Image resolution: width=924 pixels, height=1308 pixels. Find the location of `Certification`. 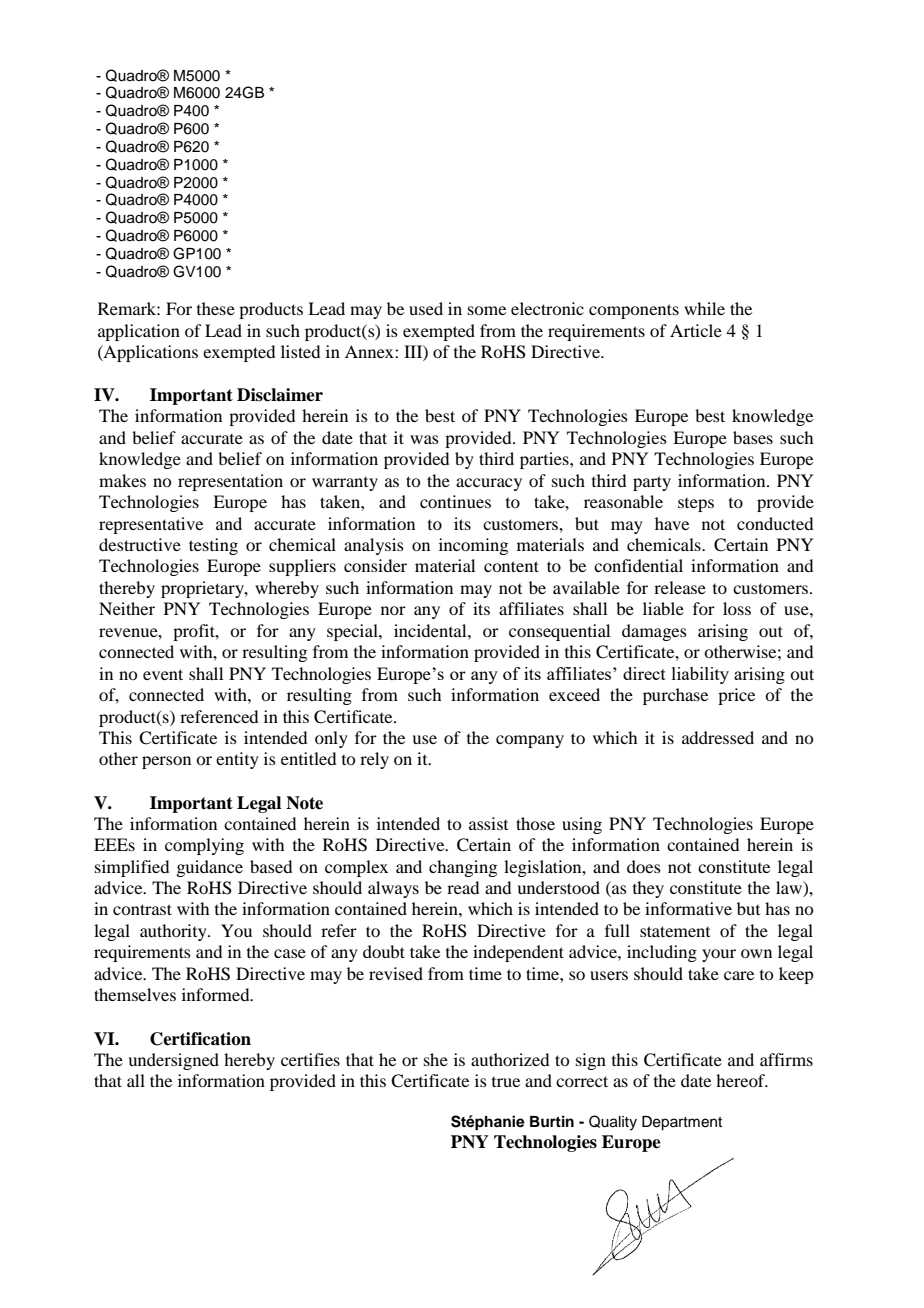

Certification is located at coordinates (200, 1039).
